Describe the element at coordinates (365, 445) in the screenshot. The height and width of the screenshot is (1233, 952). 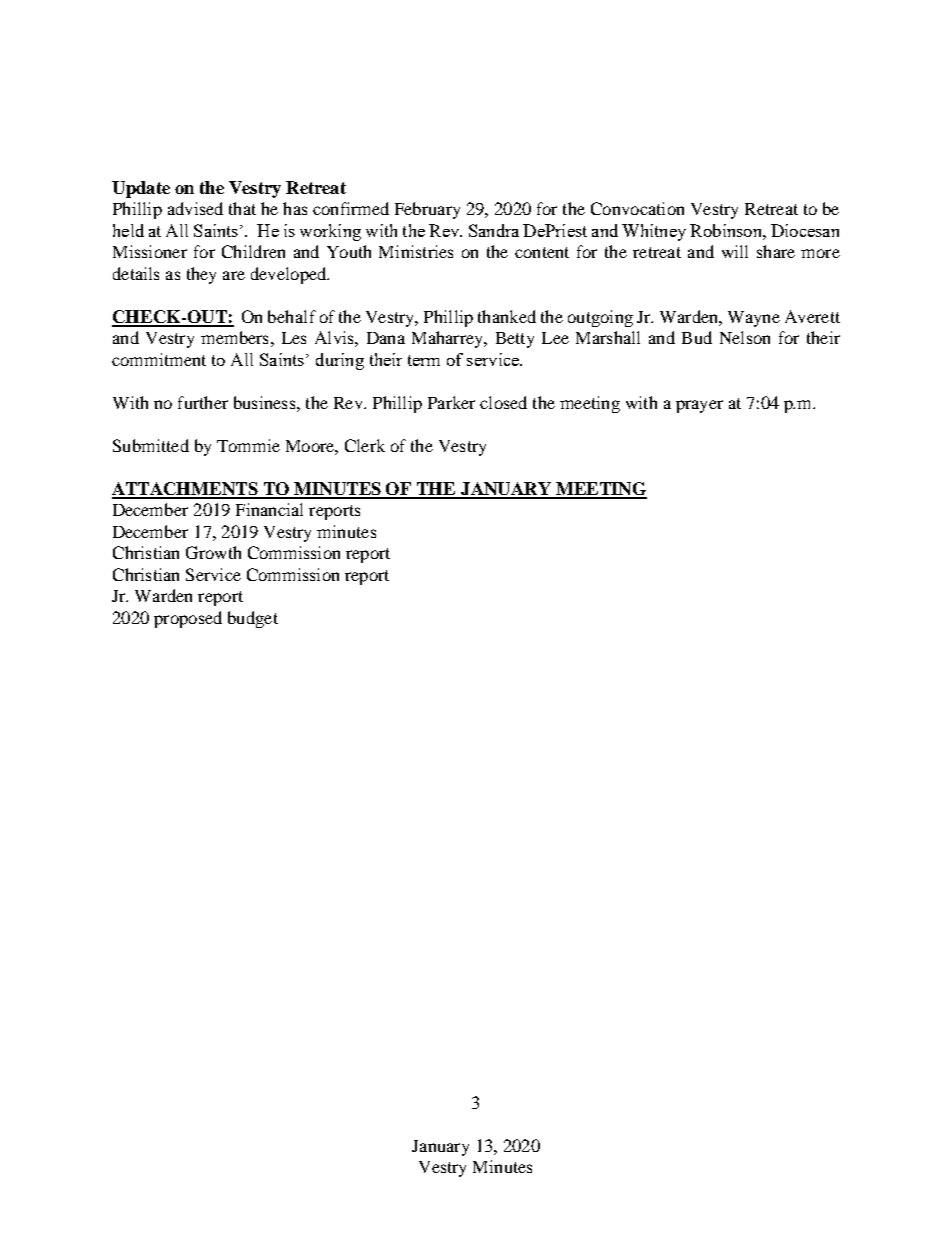
I see `Clerk` at that location.
